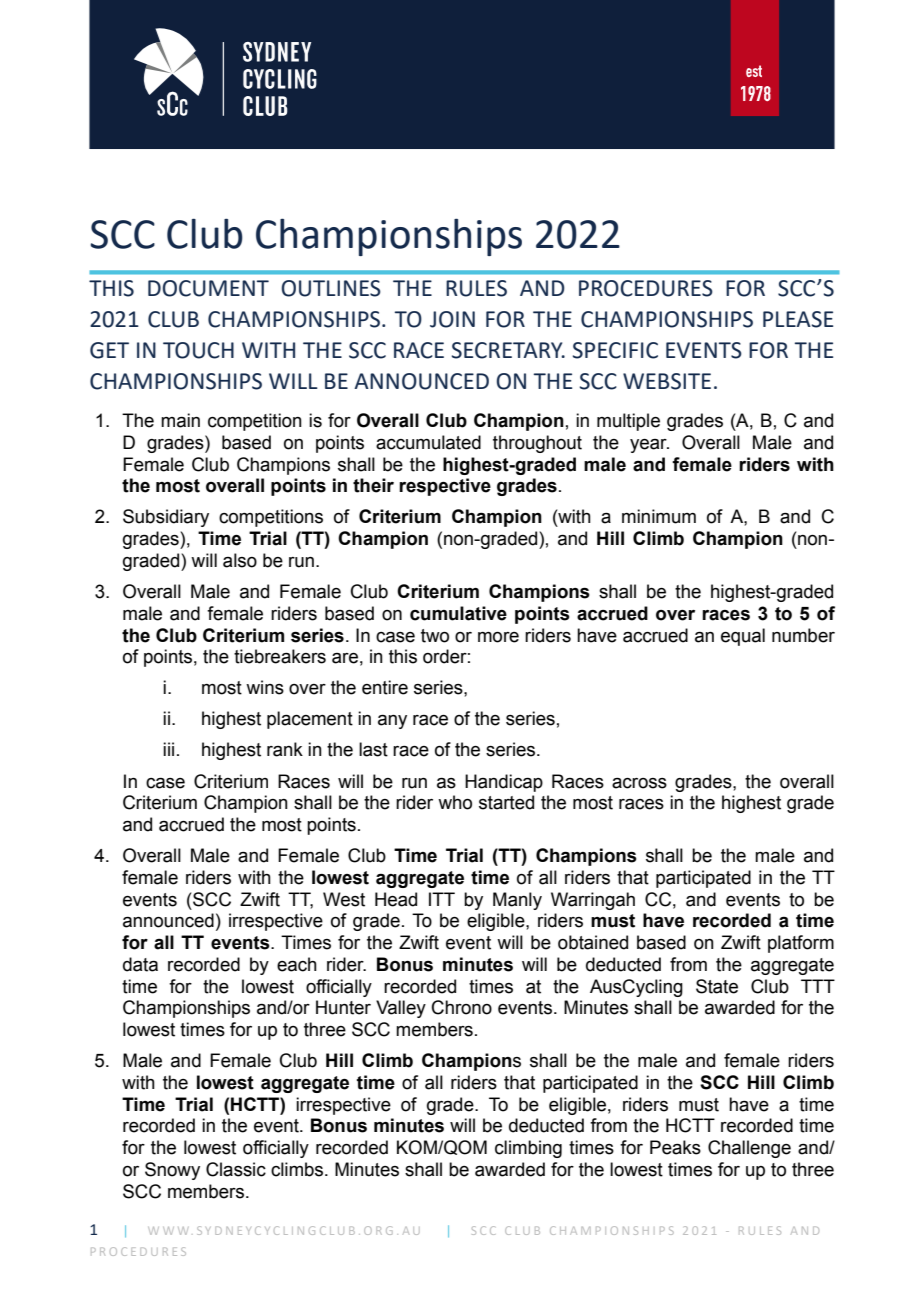  Describe the element at coordinates (455, 802) in the screenshot. I see `who` at that location.
